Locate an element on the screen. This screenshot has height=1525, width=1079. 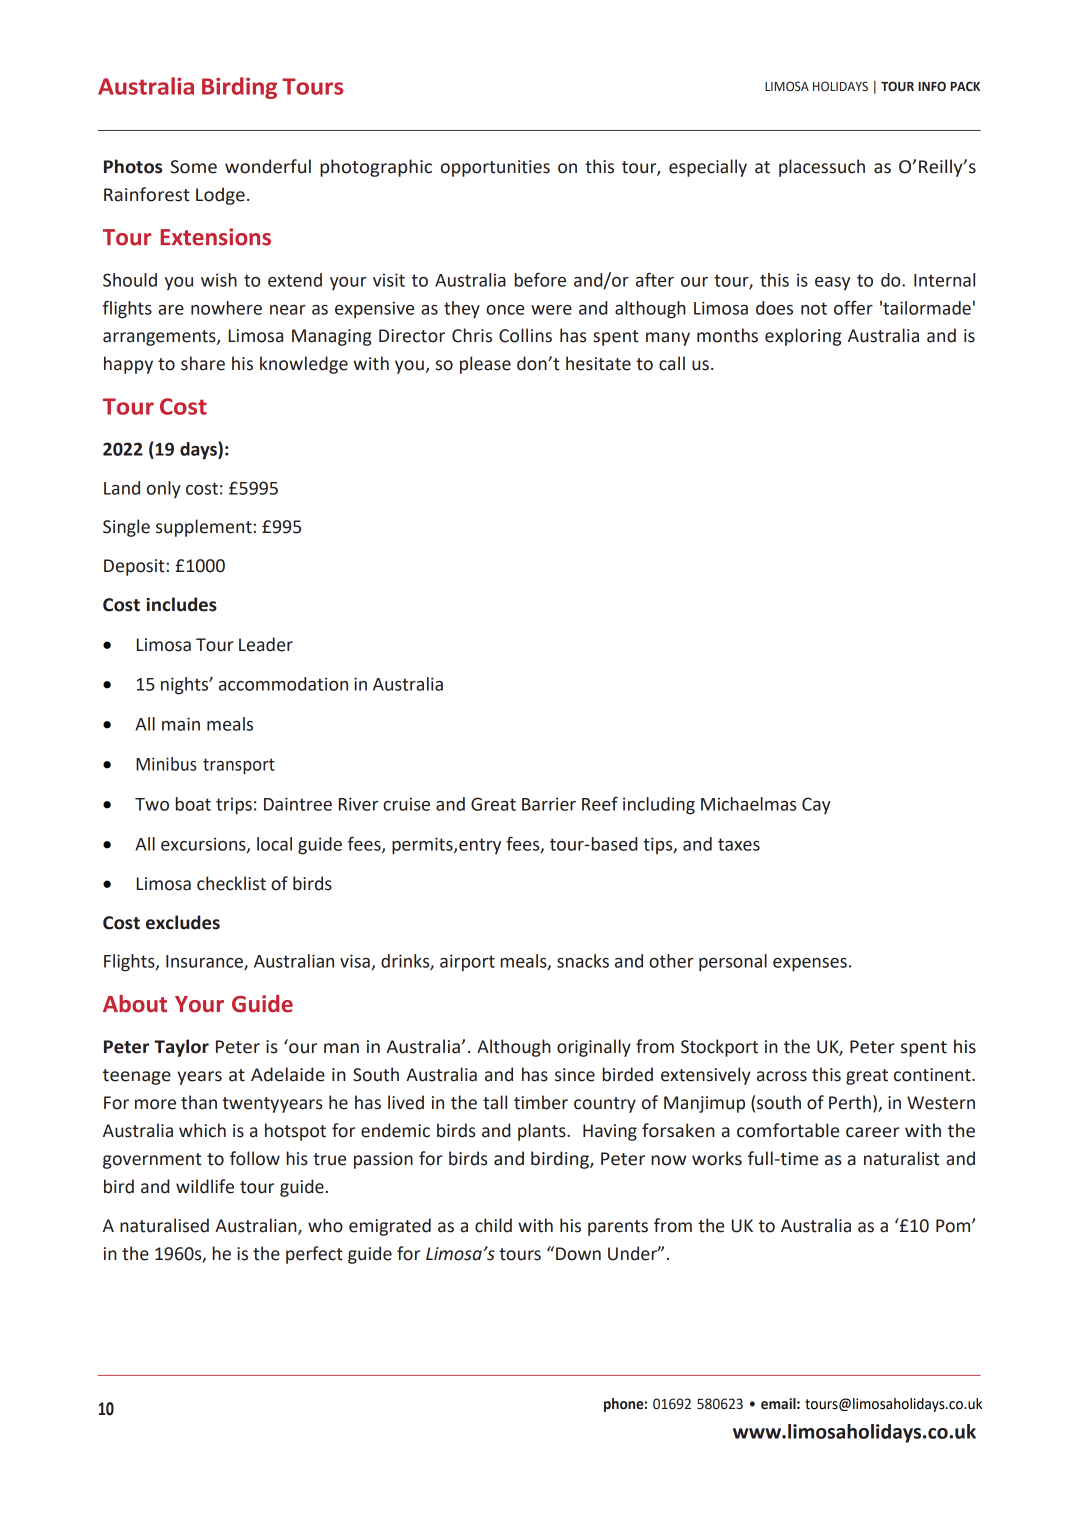
Barrier is located at coordinates (549, 804).
